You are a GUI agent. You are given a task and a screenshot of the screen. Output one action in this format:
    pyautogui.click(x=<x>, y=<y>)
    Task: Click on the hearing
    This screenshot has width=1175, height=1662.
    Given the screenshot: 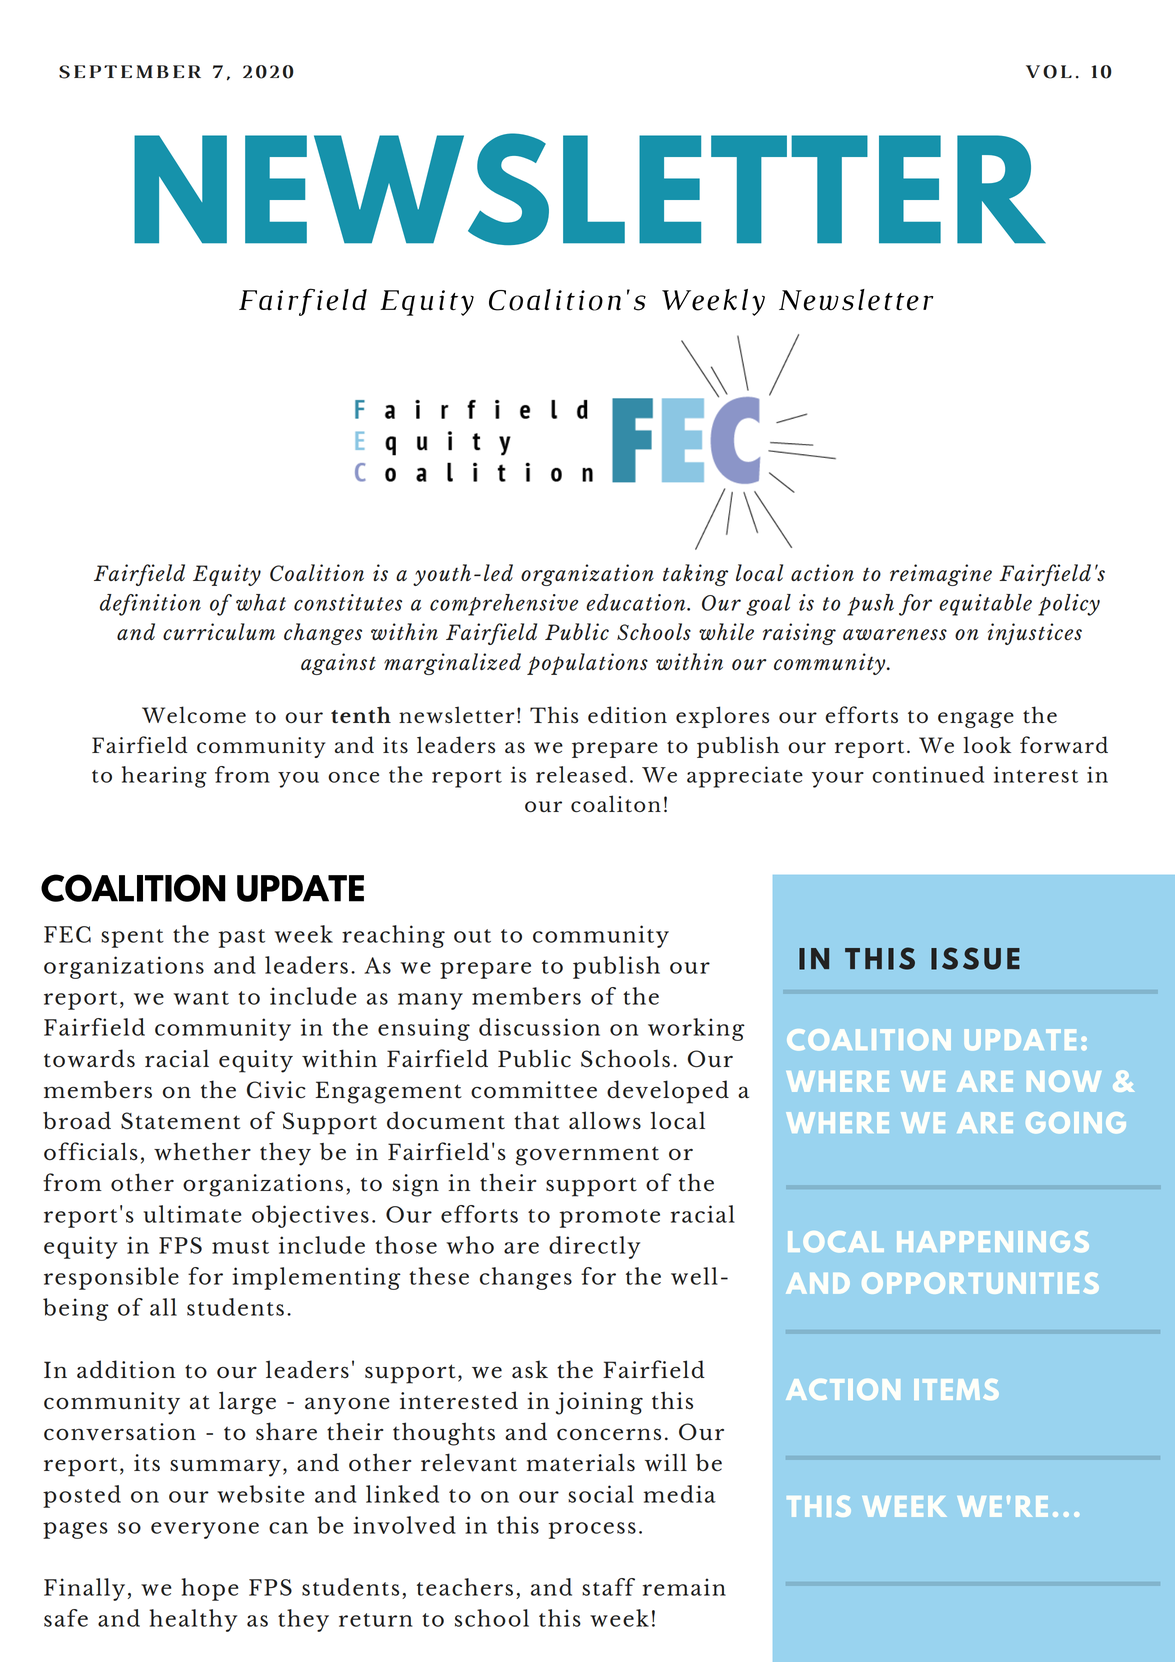 What is the action you would take?
    pyautogui.click(x=164, y=777)
